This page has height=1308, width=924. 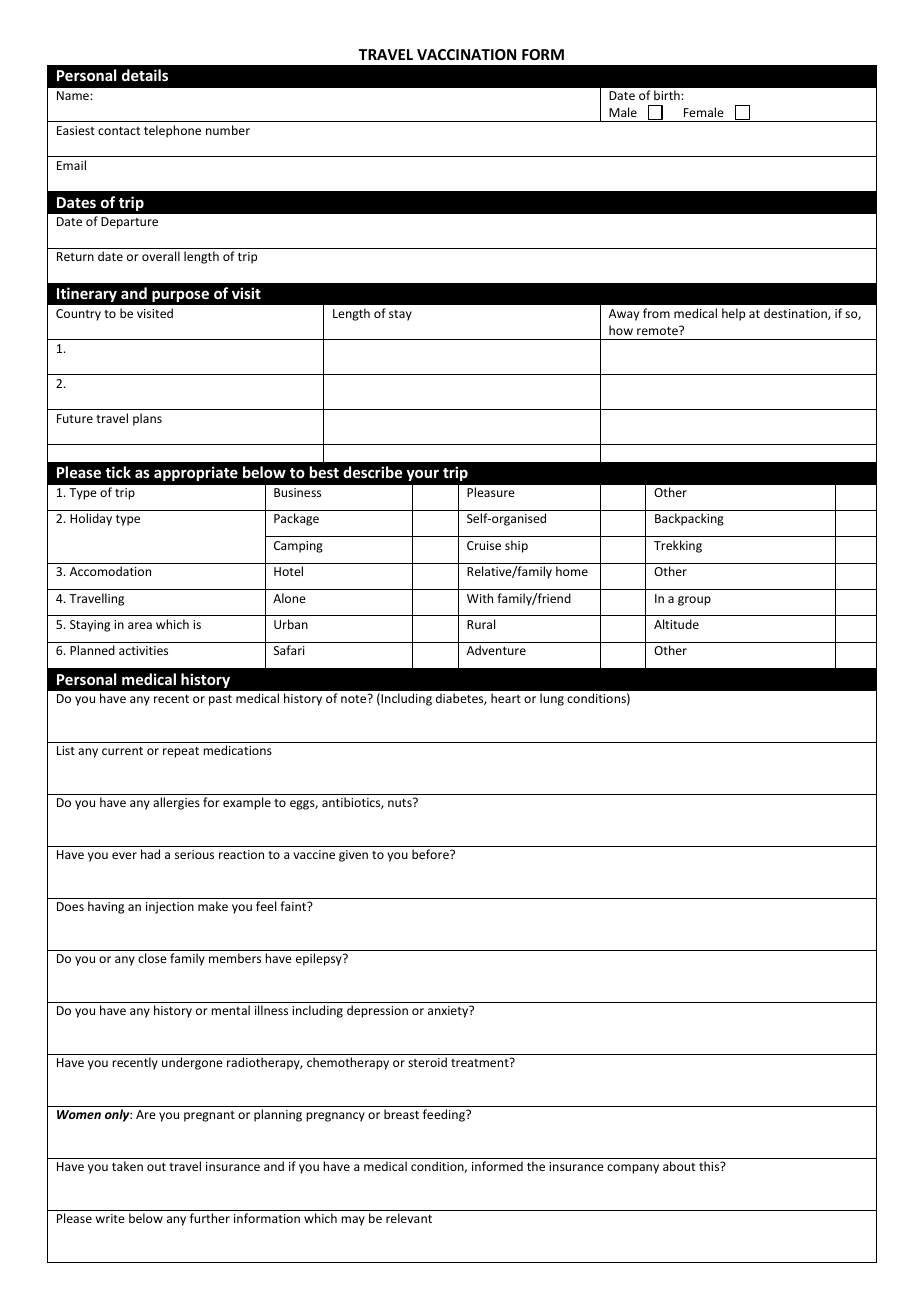 I want to click on details, so click(x=145, y=75).
